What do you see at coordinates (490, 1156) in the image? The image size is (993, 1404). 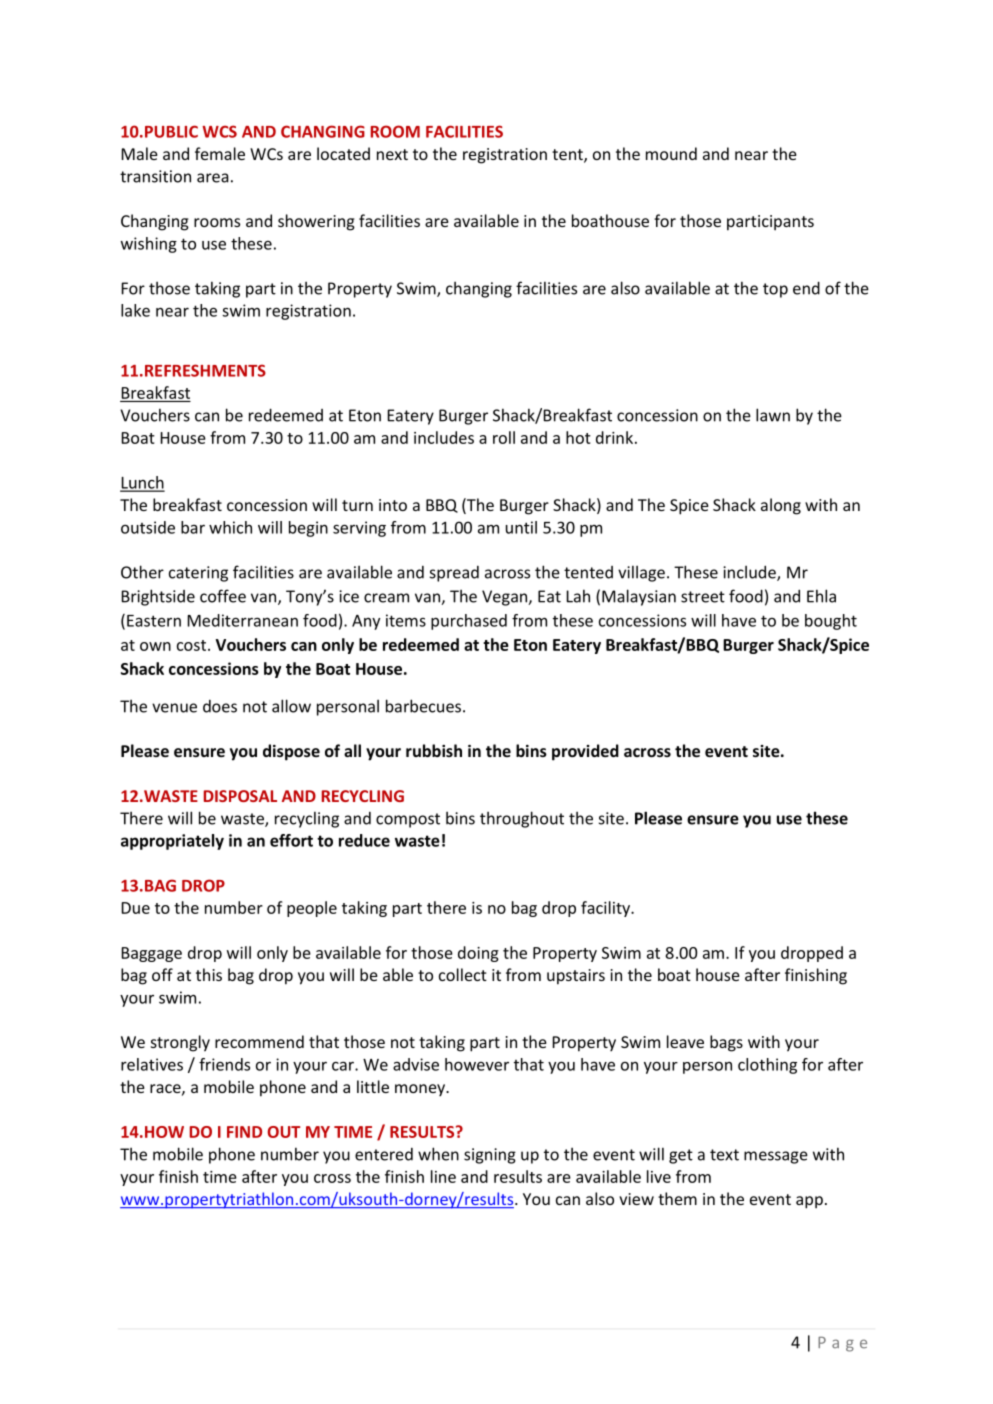 I see `signing` at bounding box center [490, 1156].
